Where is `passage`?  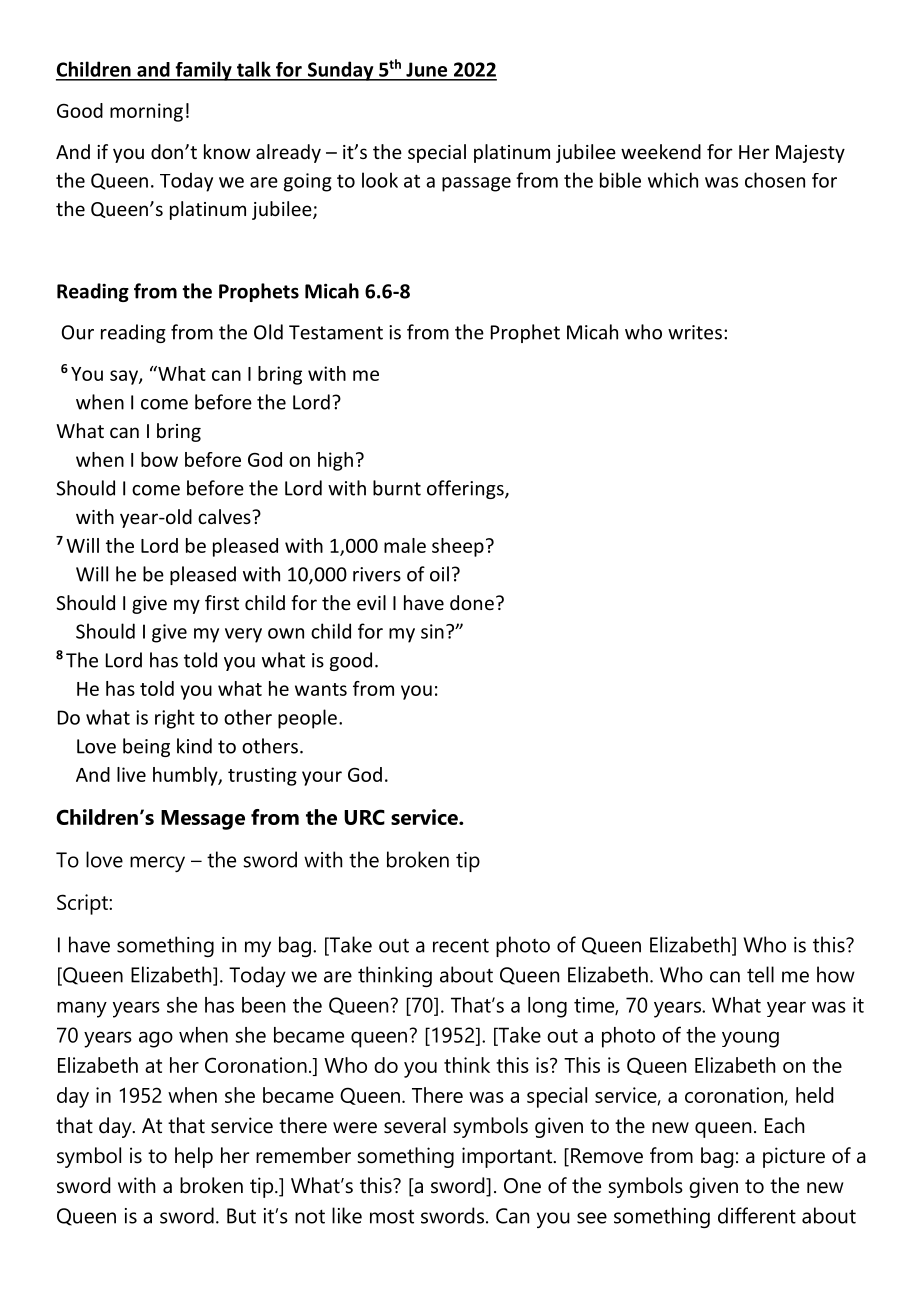
passage is located at coordinates (476, 184).
